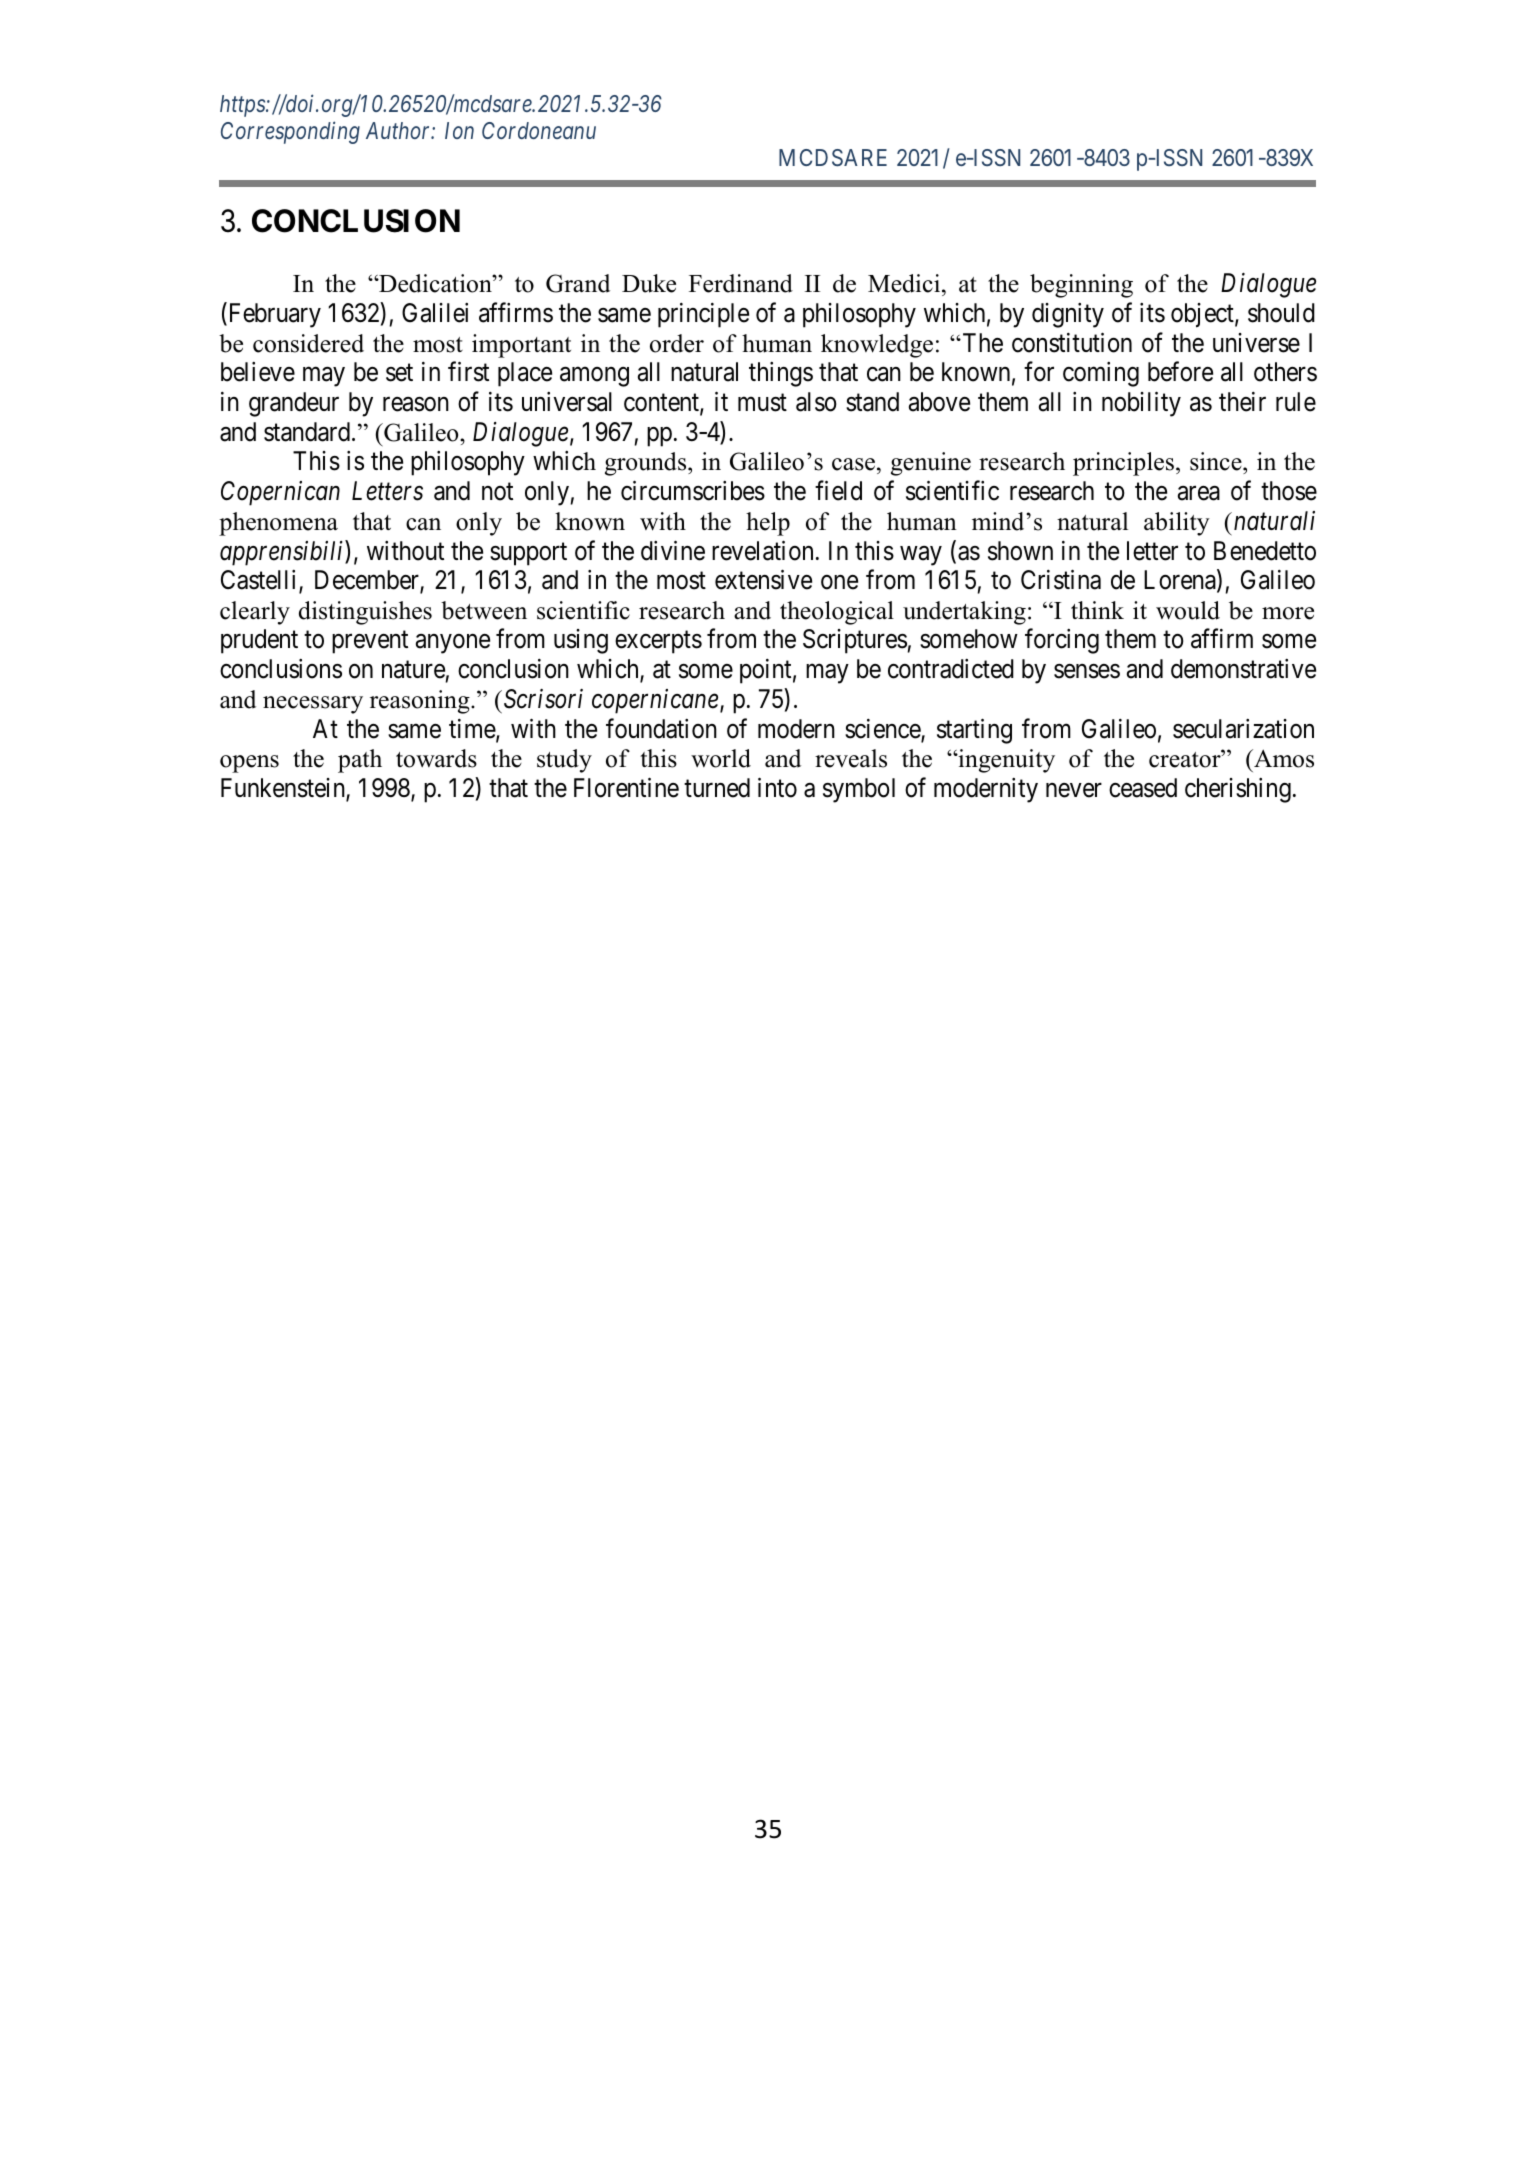  Describe the element at coordinates (1081, 286) in the screenshot. I see `beginning` at that location.
